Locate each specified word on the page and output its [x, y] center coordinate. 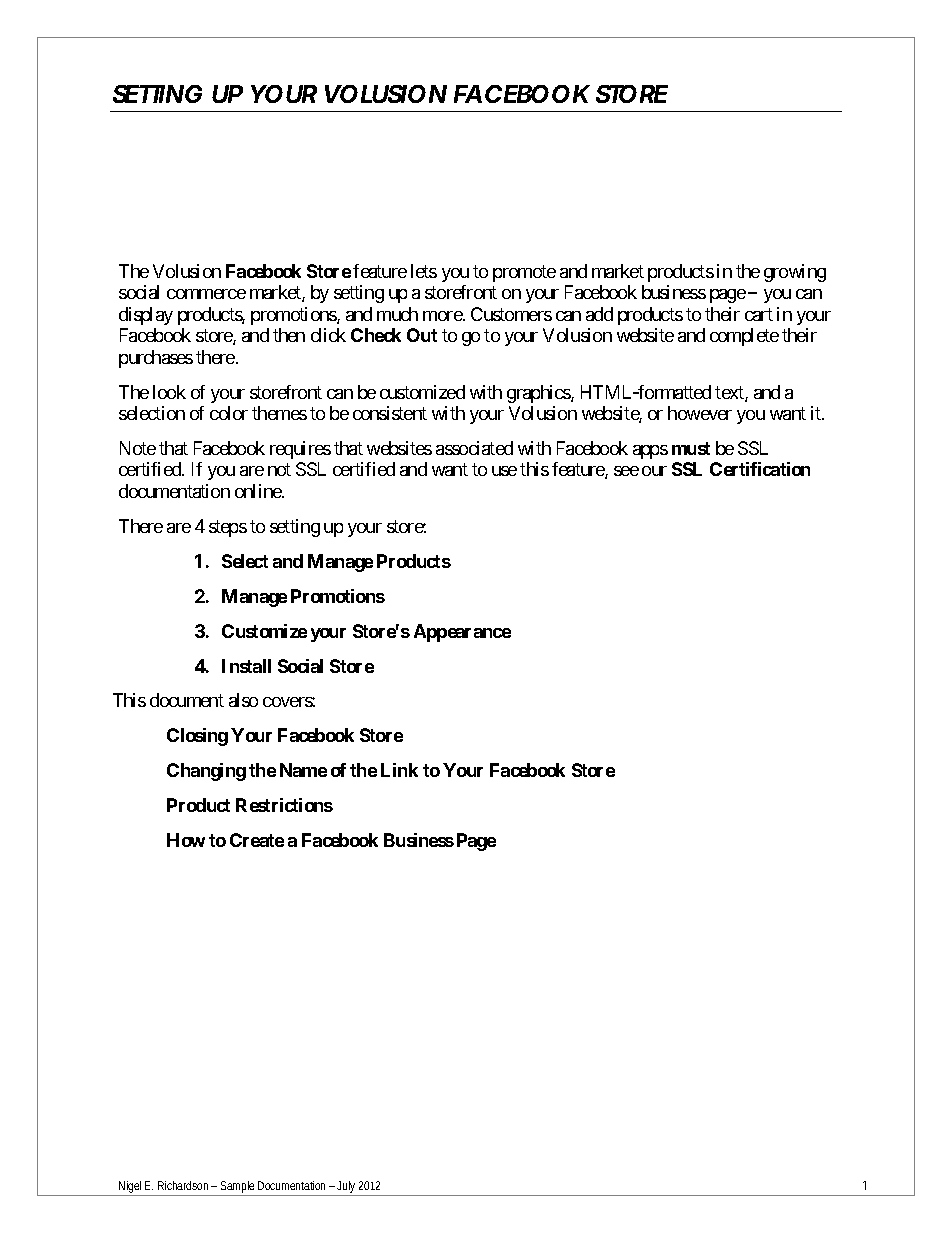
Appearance [462, 633]
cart [759, 314]
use [504, 471]
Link [399, 770]
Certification [760, 469]
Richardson [185, 1185]
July [347, 1188]
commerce [206, 294]
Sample [238, 1188]
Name [303, 770]
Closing [197, 737]
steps [228, 528]
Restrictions [284, 805]
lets [424, 271]
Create [257, 840]
